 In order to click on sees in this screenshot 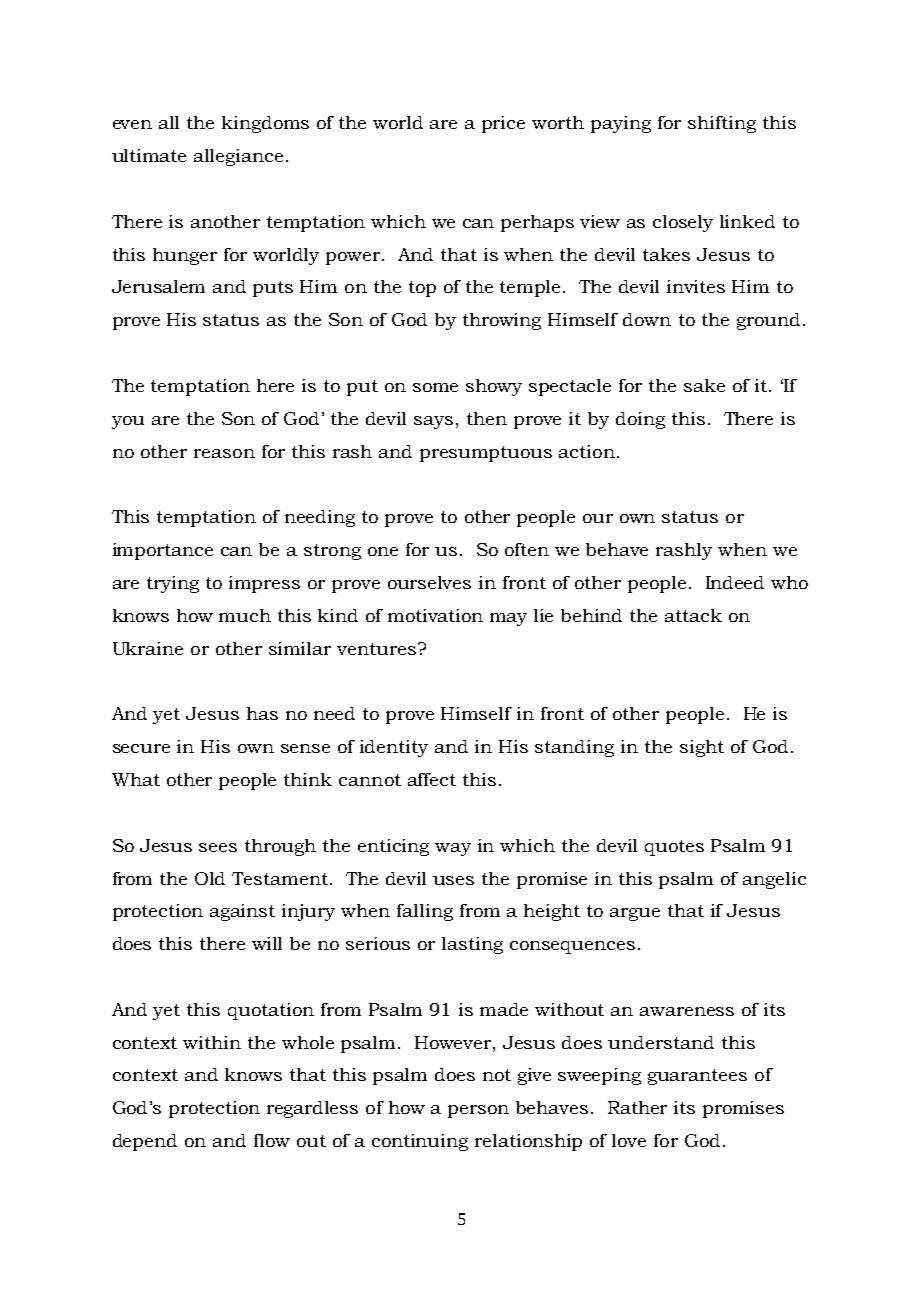, I will do `click(218, 847)`.
